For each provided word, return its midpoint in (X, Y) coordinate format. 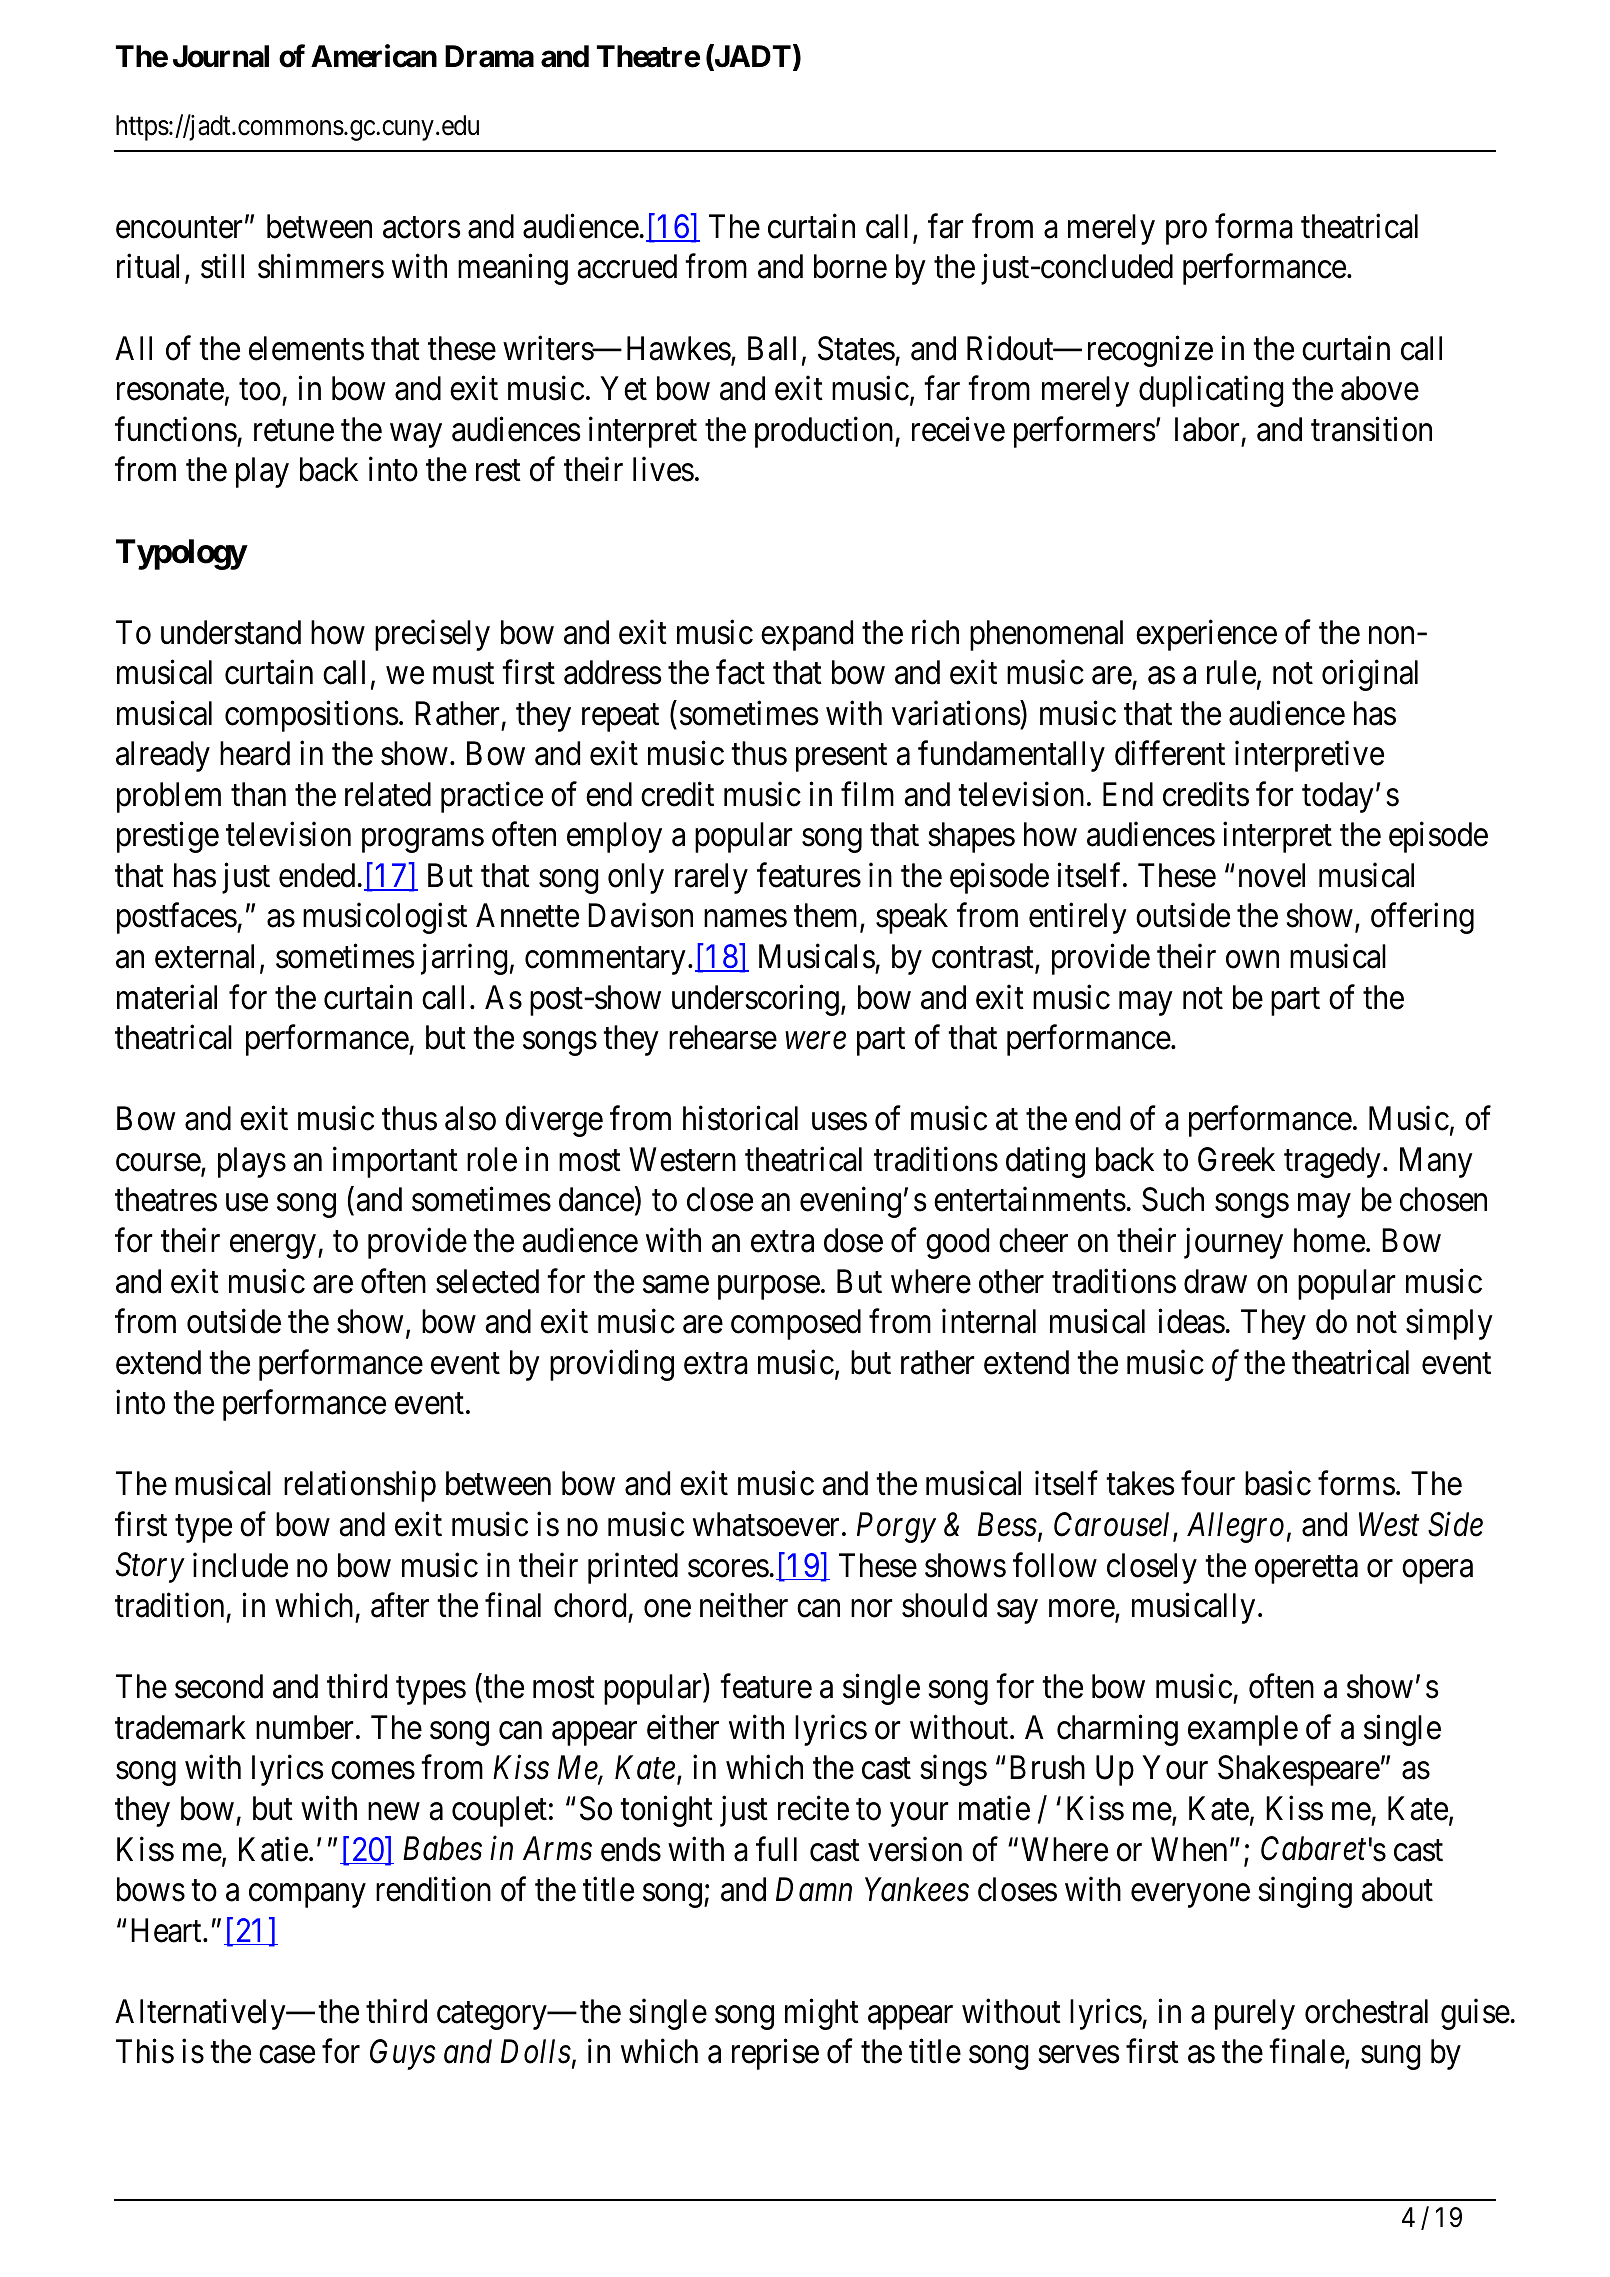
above (1380, 388)
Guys (402, 2055)
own (1252, 960)
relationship (360, 1486)
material (167, 997)
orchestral (1366, 2011)
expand (807, 635)
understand (231, 632)
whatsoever (766, 1524)
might (822, 2014)
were (816, 1041)
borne (850, 266)
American (374, 56)
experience (1206, 635)
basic (1278, 1483)
